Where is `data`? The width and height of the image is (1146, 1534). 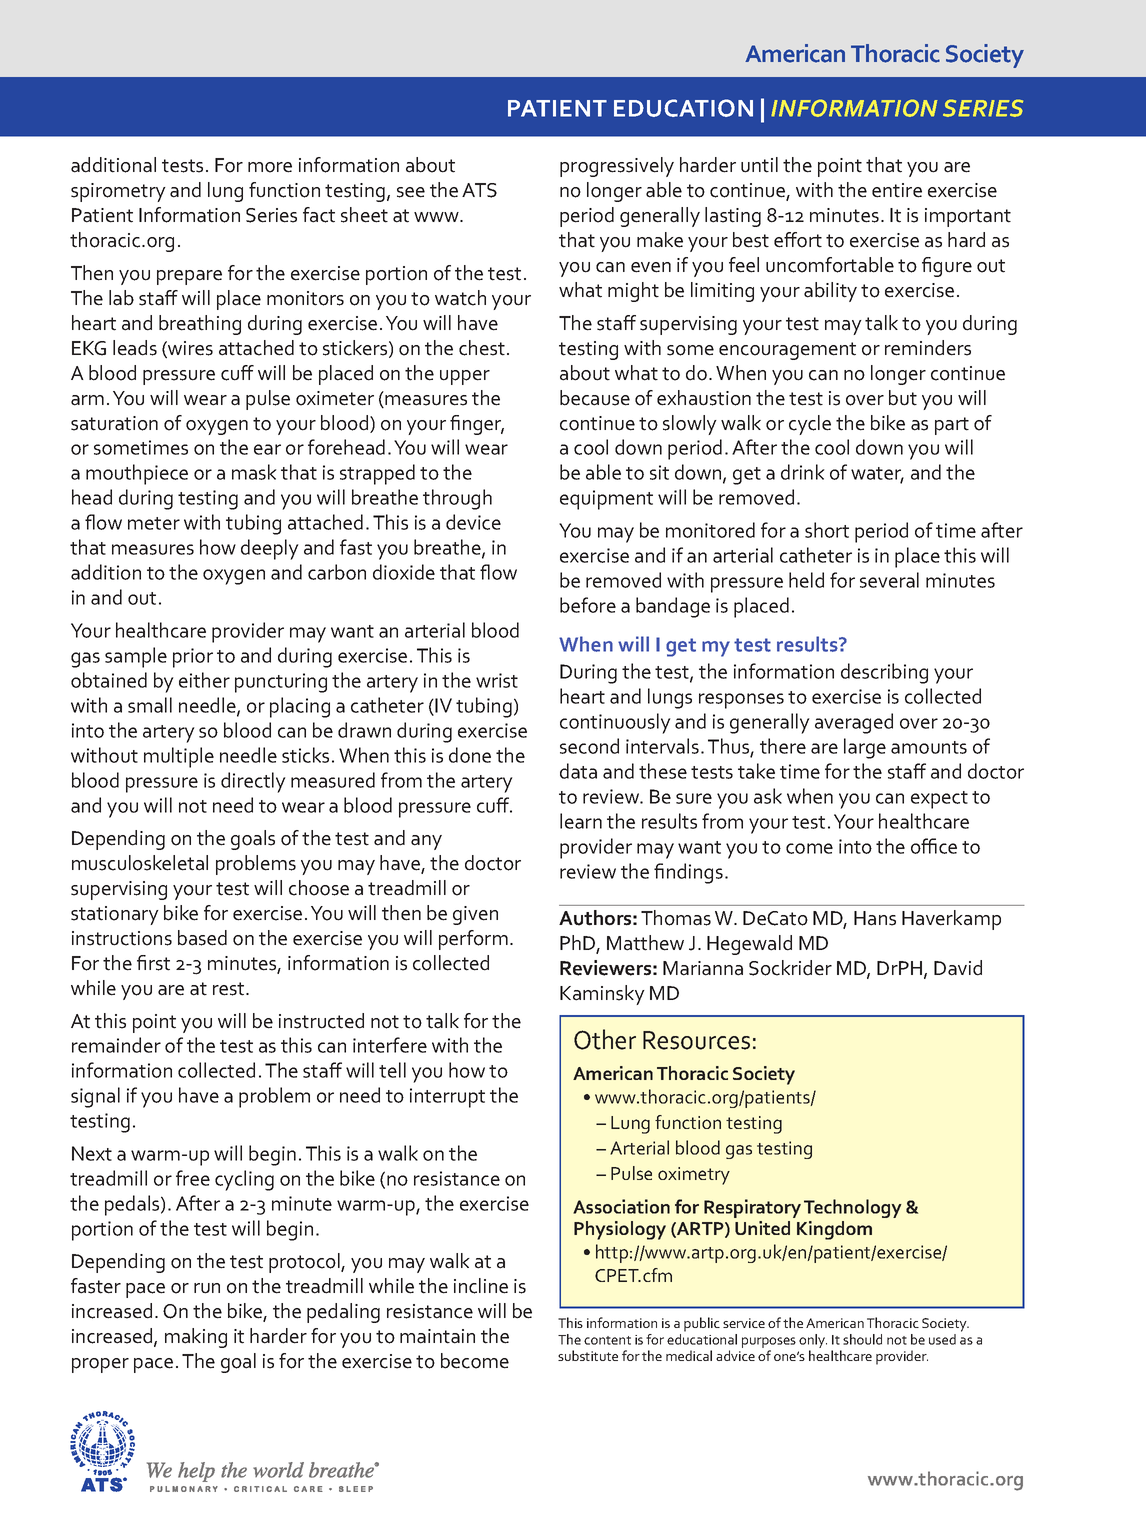 data is located at coordinates (578, 771).
